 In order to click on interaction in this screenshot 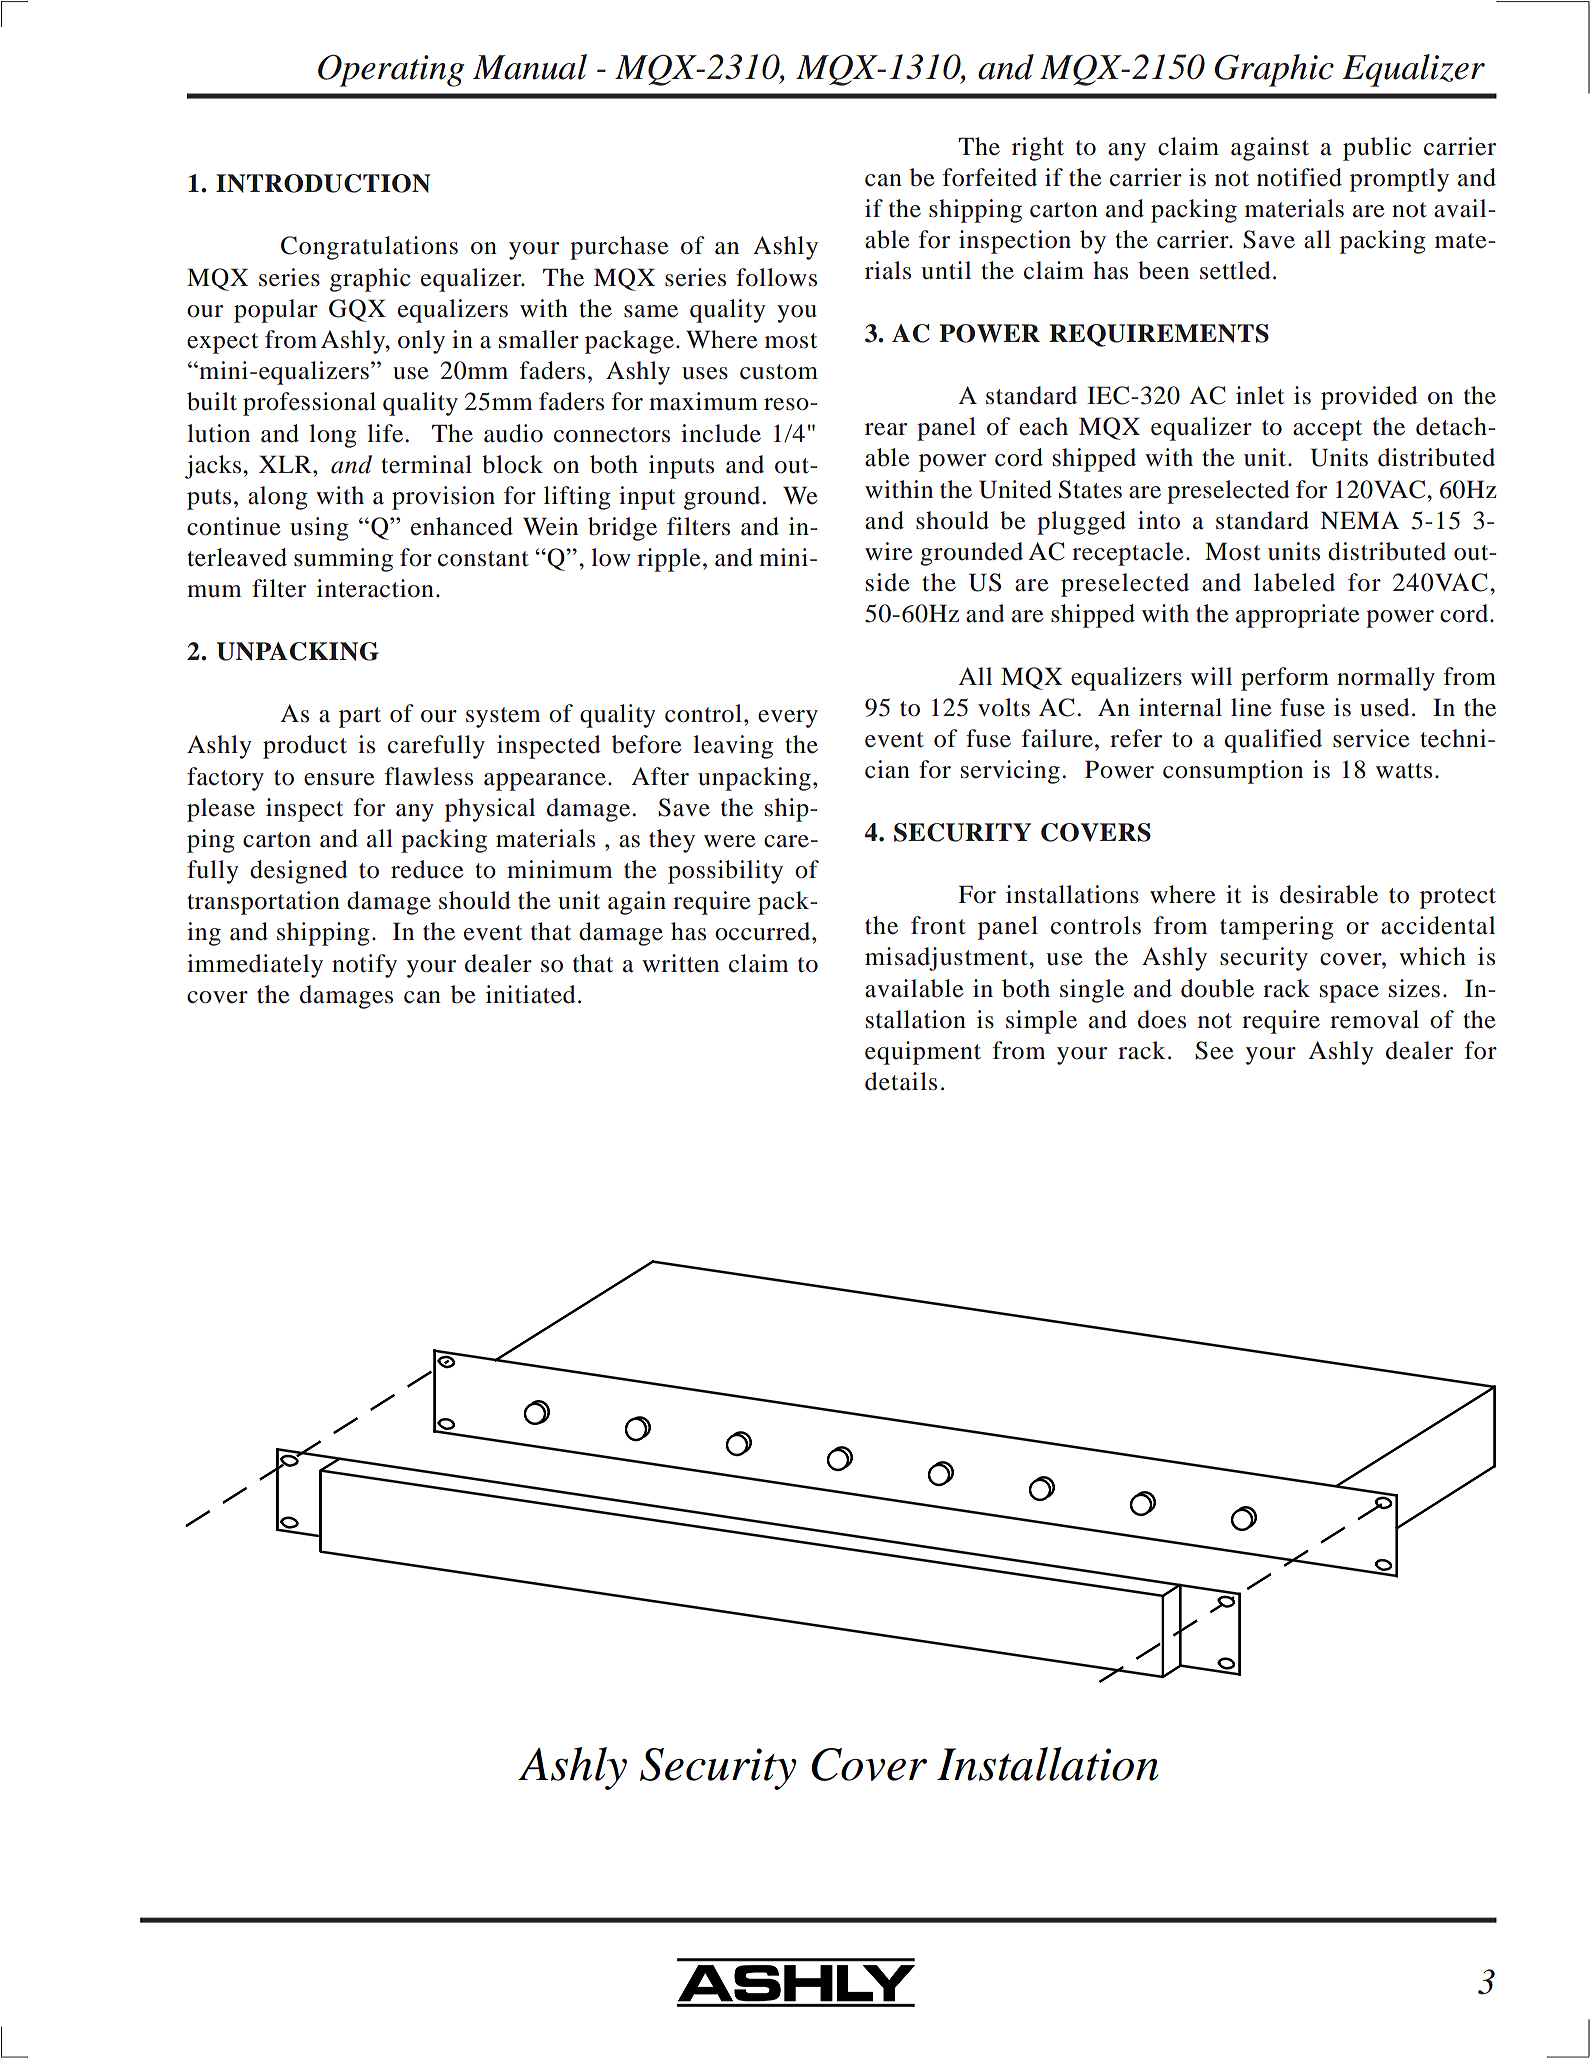, I will do `click(375, 588)`.
